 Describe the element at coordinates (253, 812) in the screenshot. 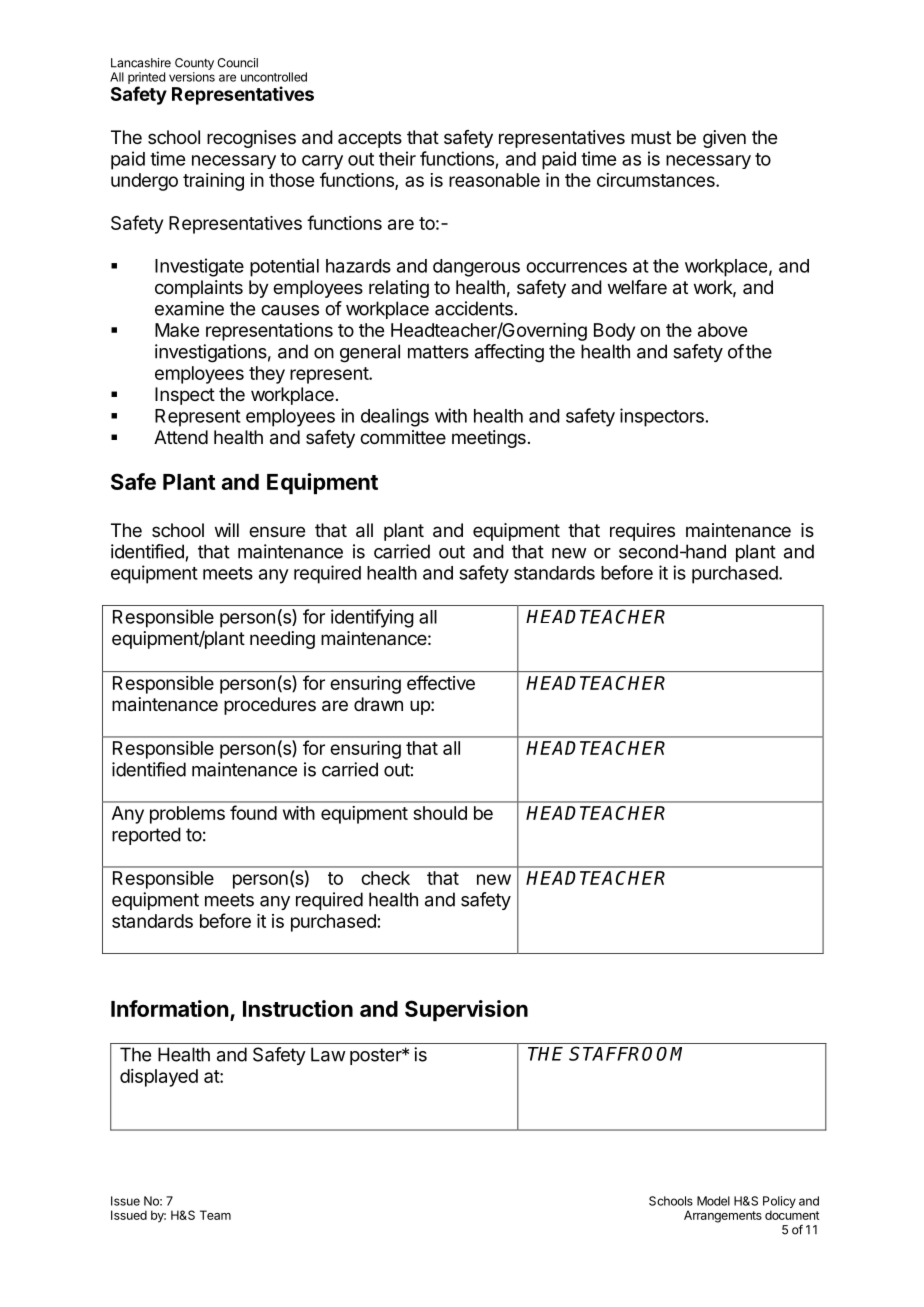

I see `found` at that location.
